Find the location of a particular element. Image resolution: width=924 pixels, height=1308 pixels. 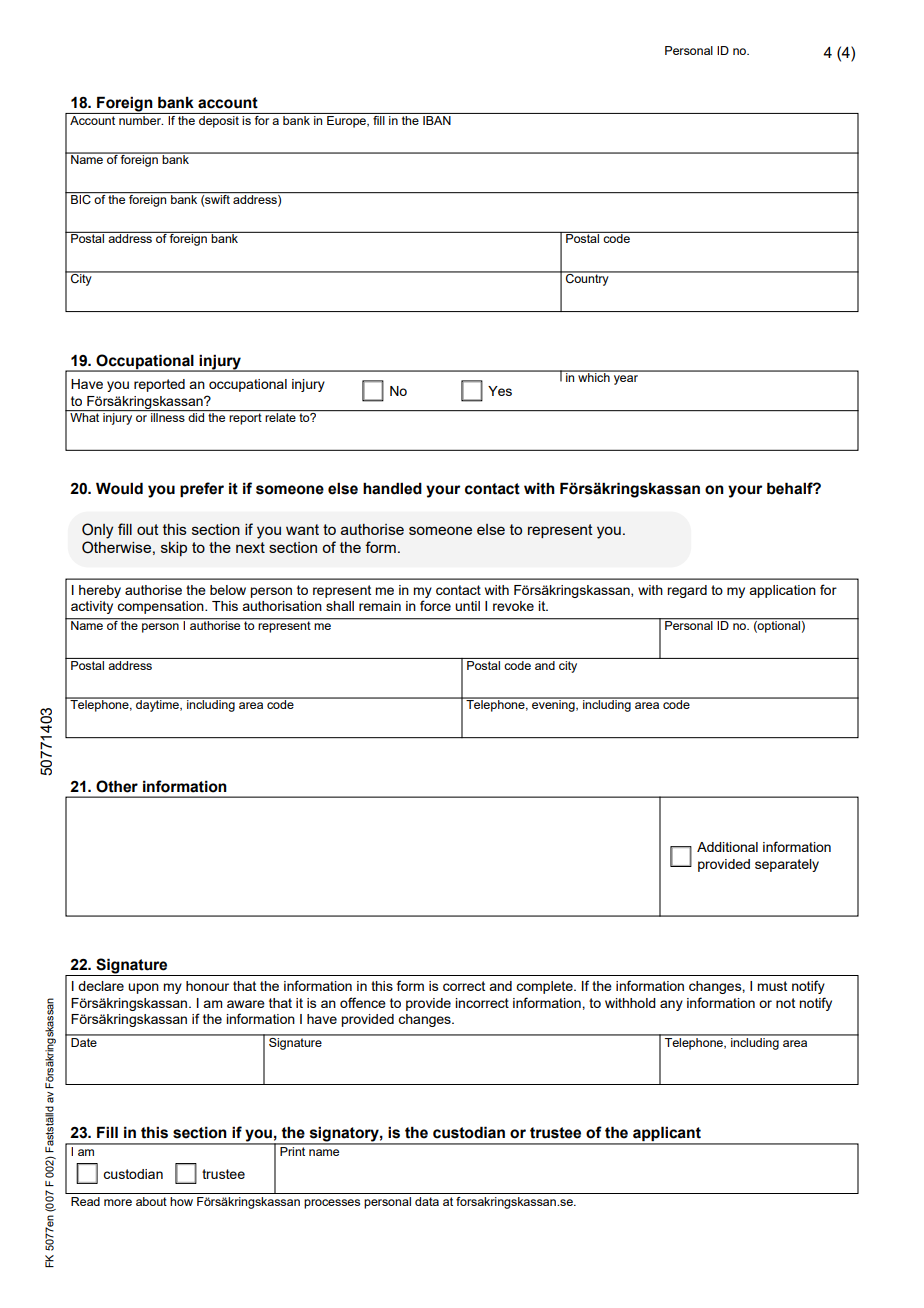

Country is located at coordinates (587, 279).
